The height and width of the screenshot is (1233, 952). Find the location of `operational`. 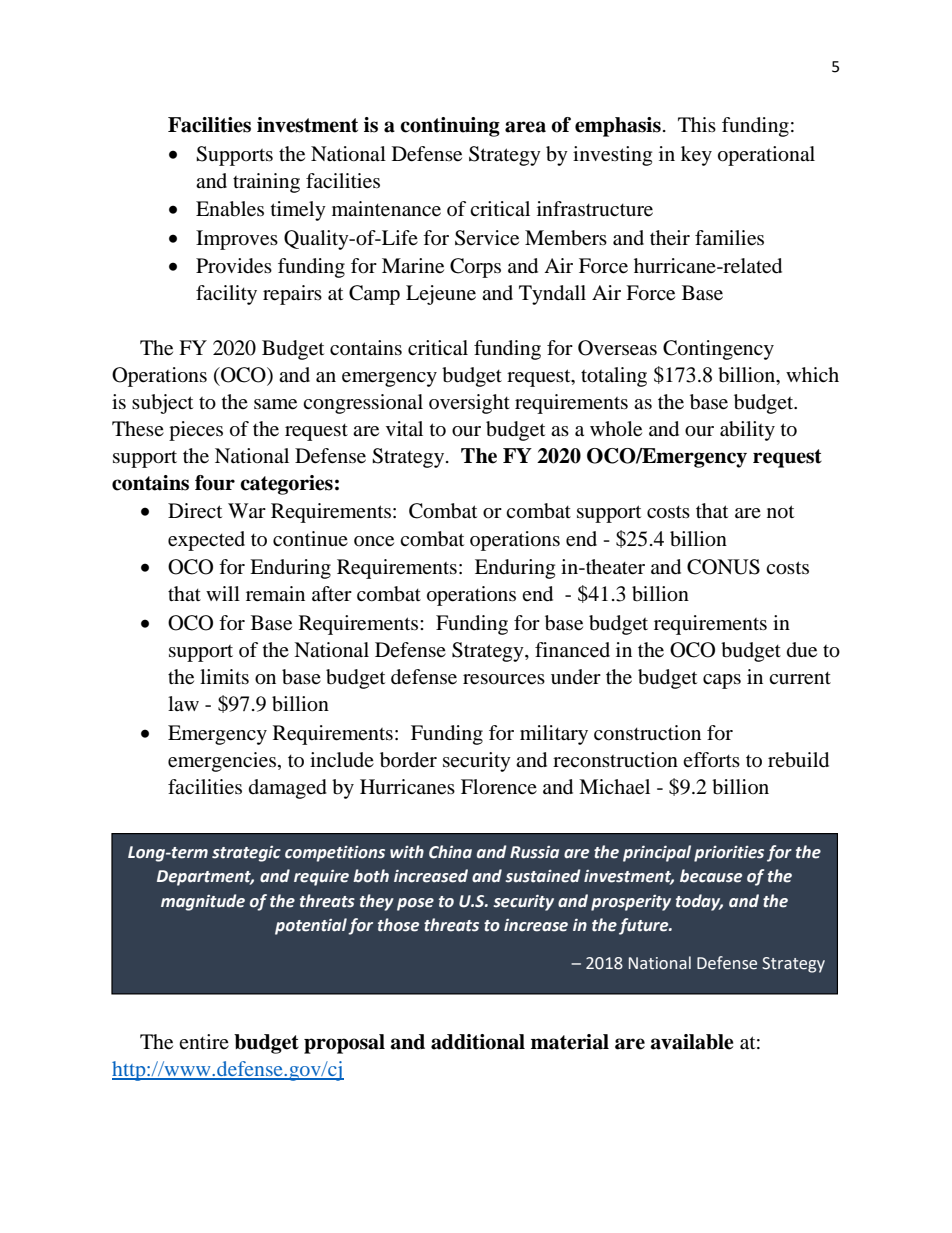

operational is located at coordinates (766, 156).
